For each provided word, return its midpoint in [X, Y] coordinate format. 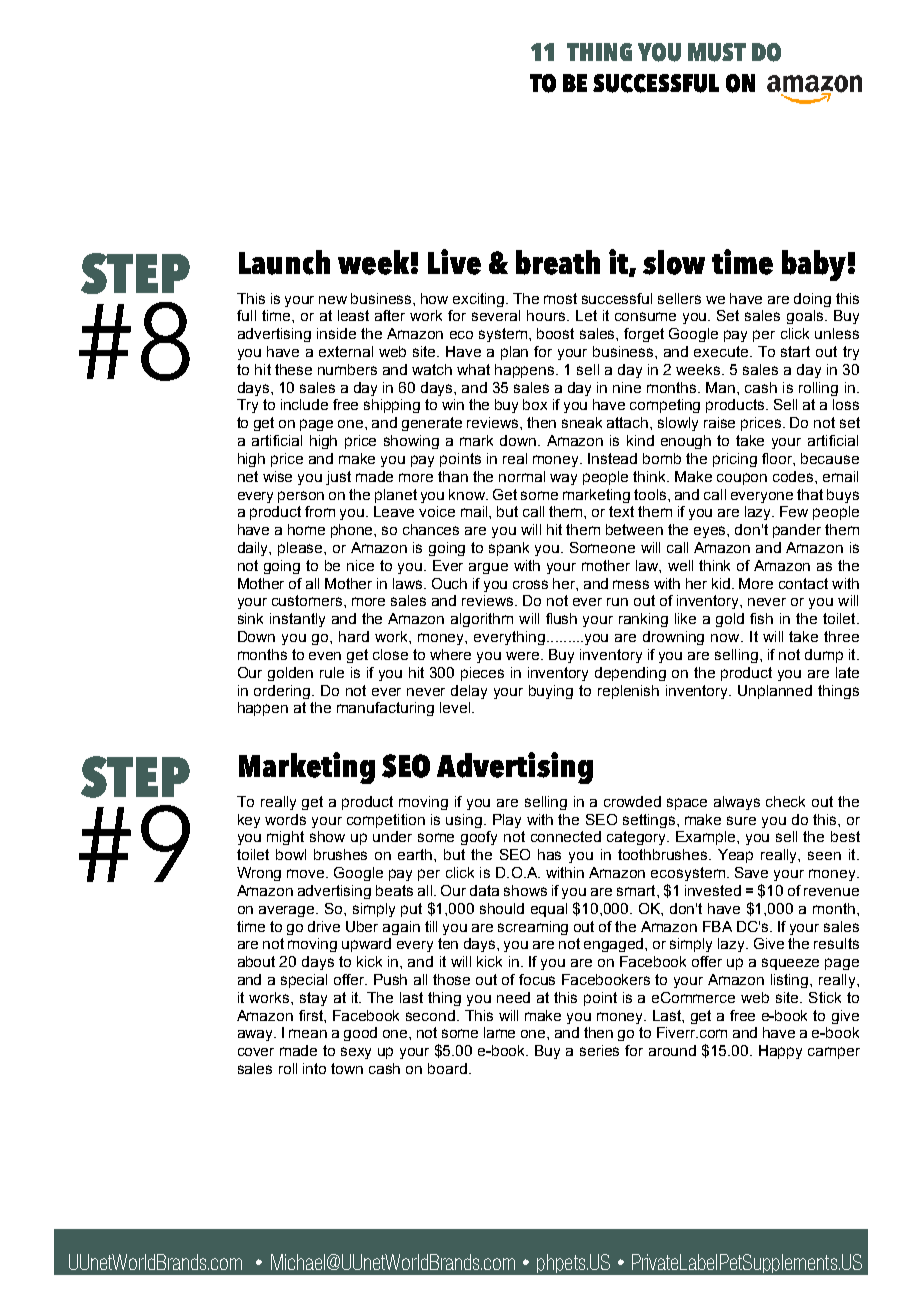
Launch [284, 262]
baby [814, 265]
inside [336, 333]
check [785, 801]
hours [547, 315]
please [302, 549]
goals [806, 317]
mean [308, 1033]
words [285, 819]
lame [499, 1032]
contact [803, 583]
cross [530, 584]
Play [507, 821]
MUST [717, 52]
